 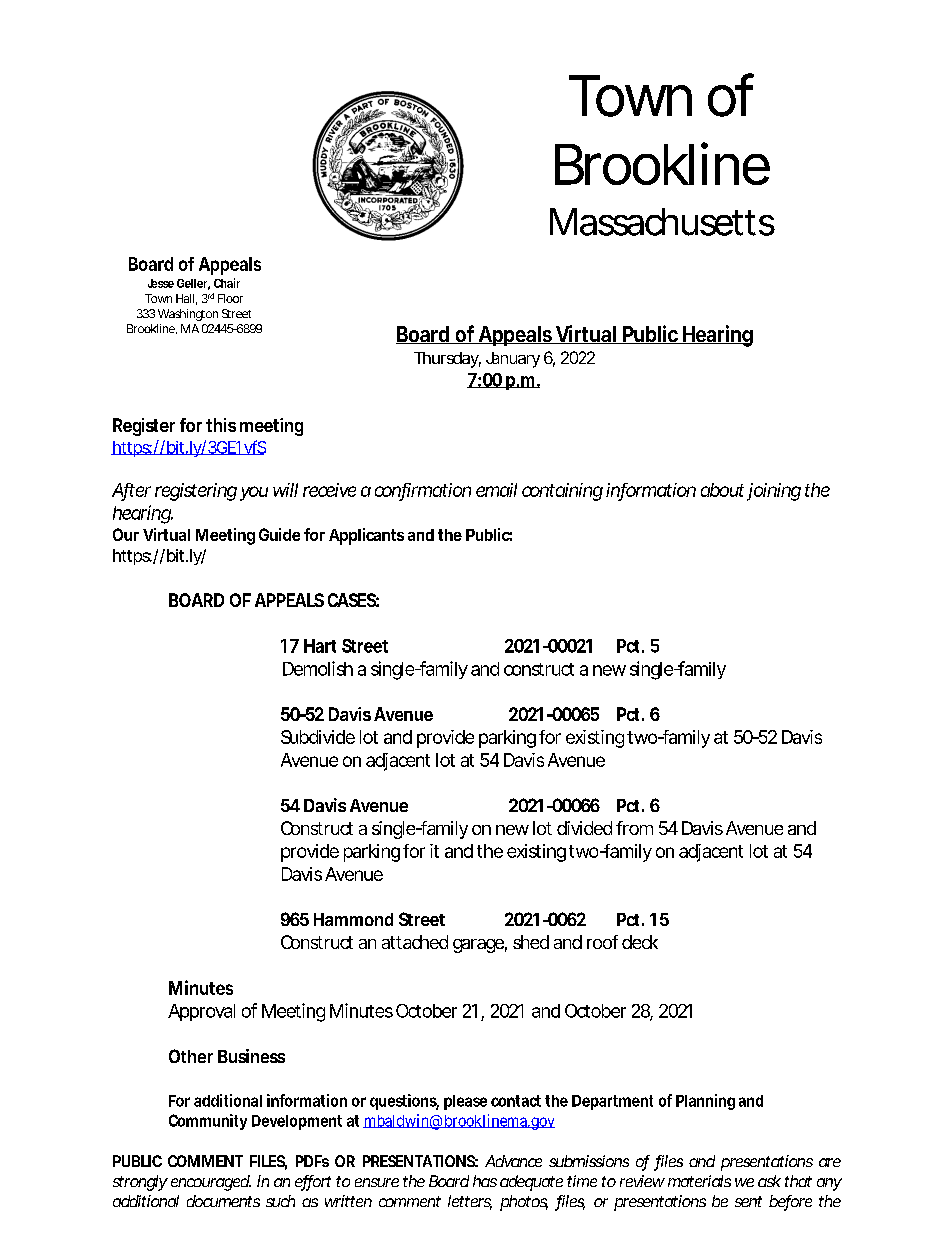 I want to click on joining, so click(x=774, y=492).
